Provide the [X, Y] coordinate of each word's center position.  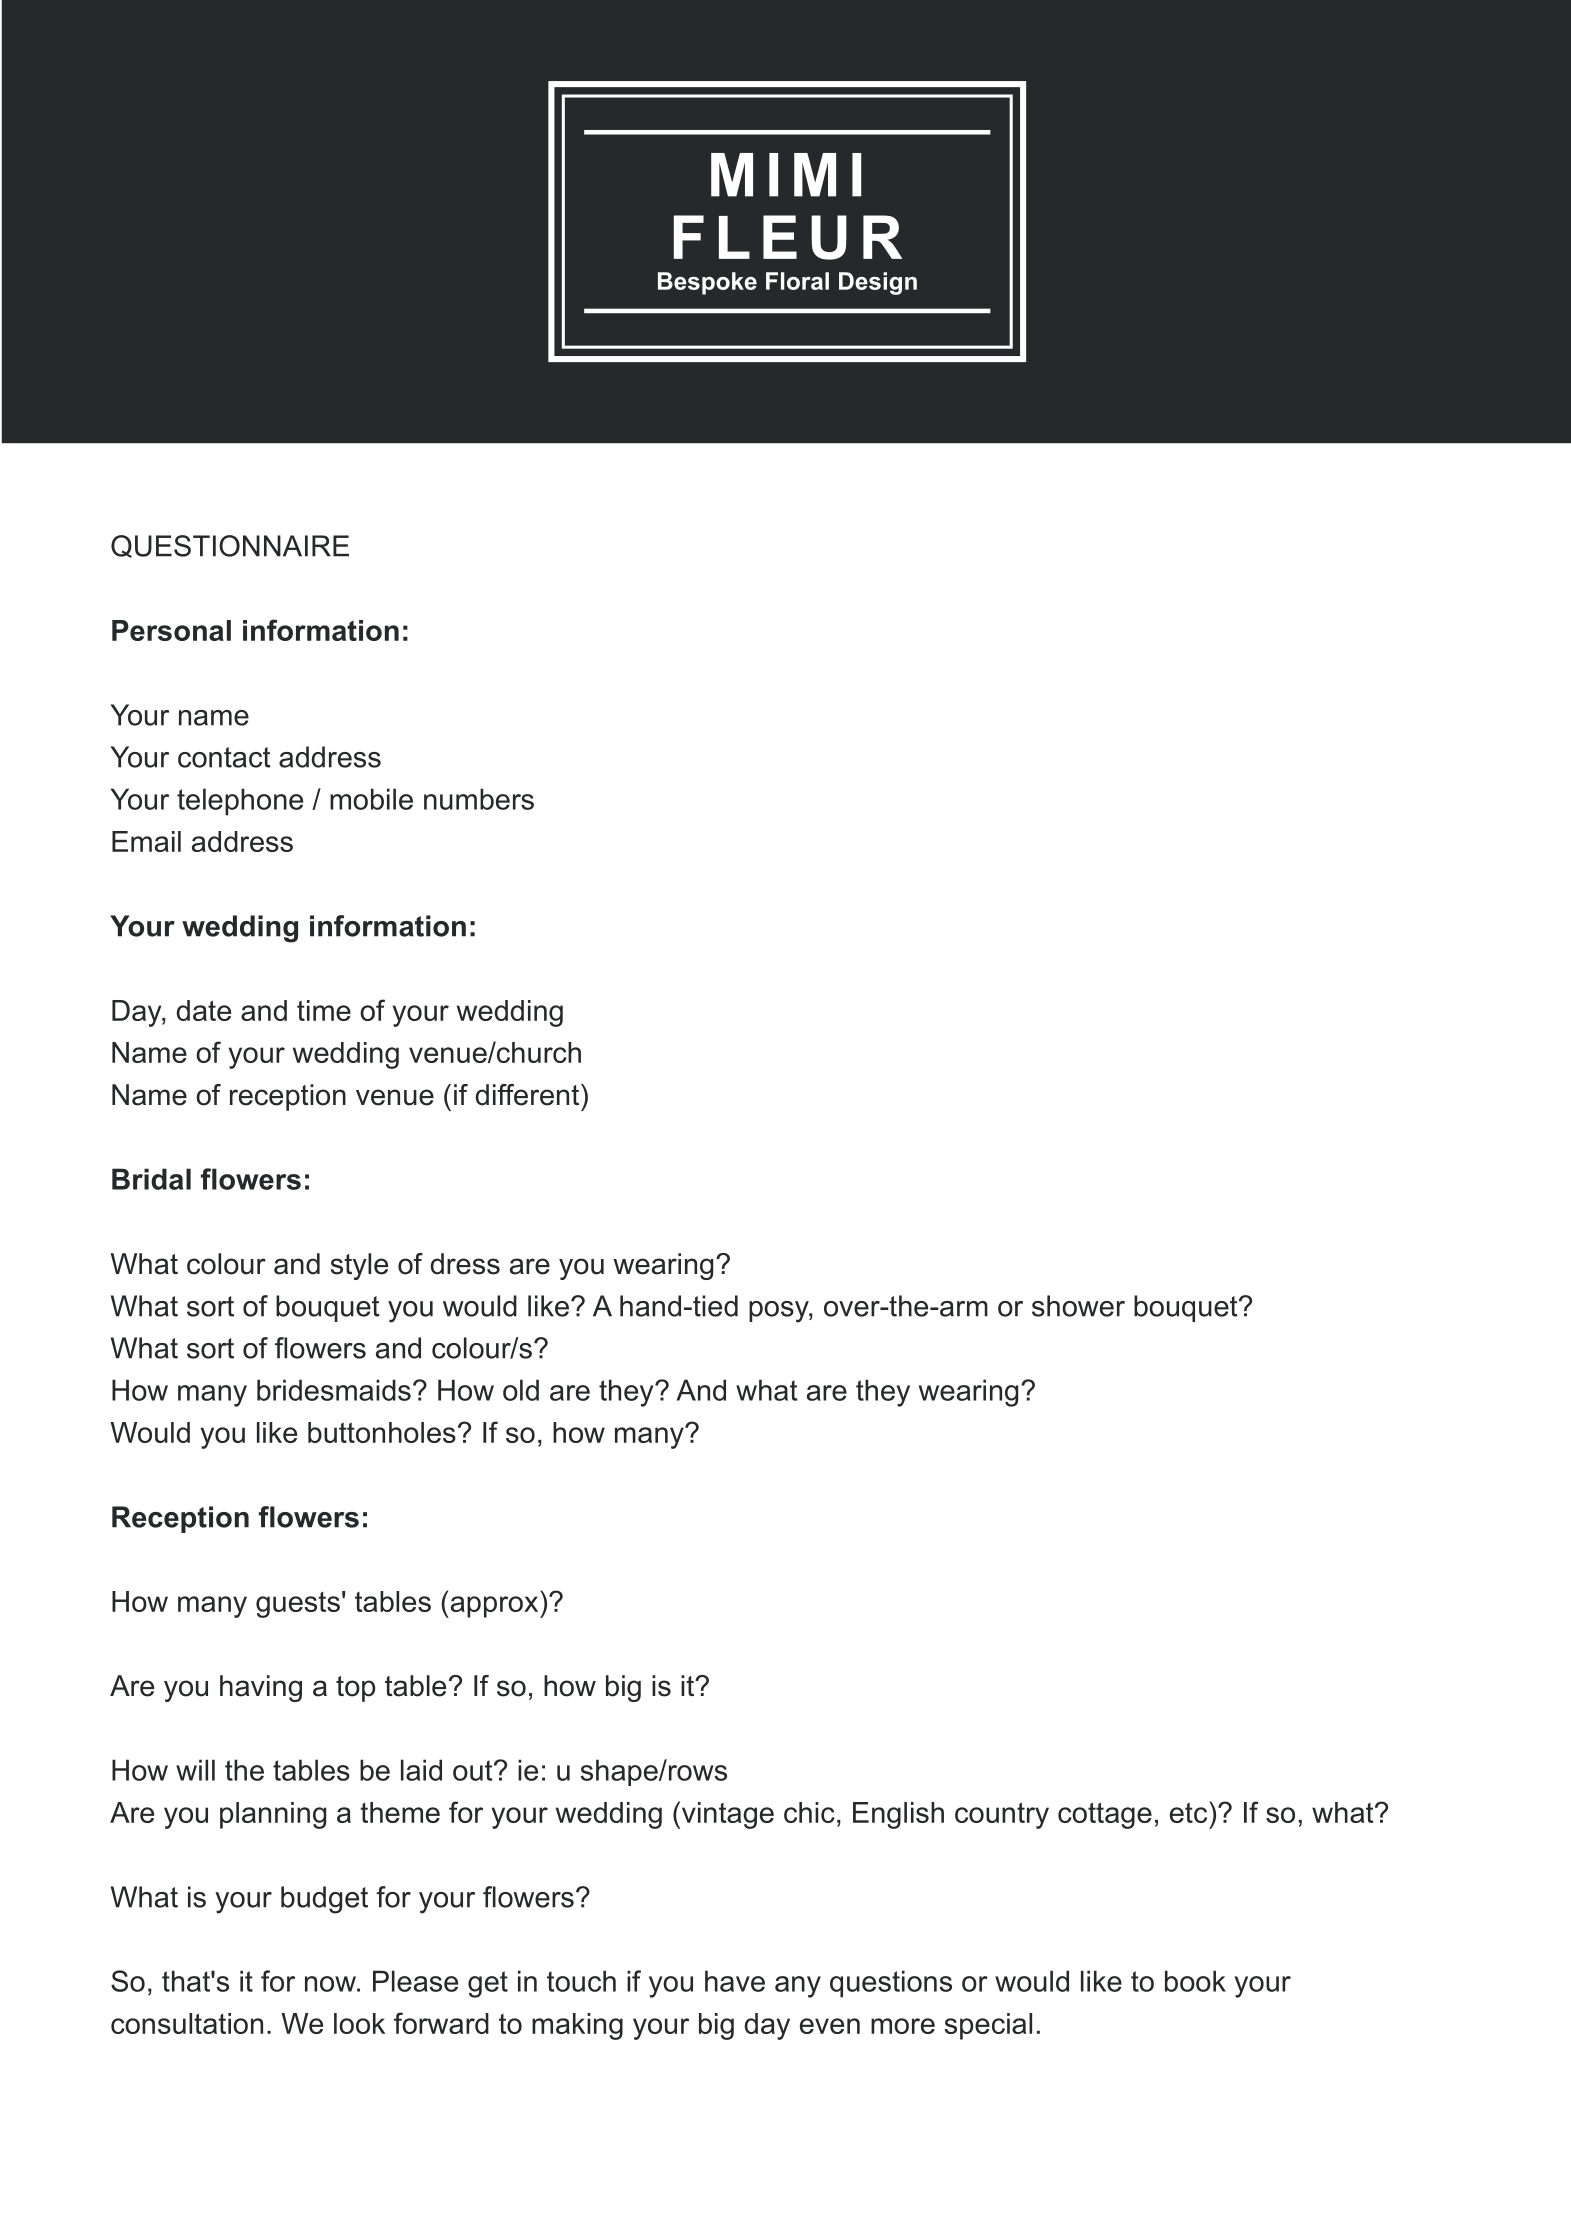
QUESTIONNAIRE [230, 546]
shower [1078, 1306]
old [521, 1390]
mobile [371, 799]
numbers [479, 799]
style [359, 1266]
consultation [187, 2023]
